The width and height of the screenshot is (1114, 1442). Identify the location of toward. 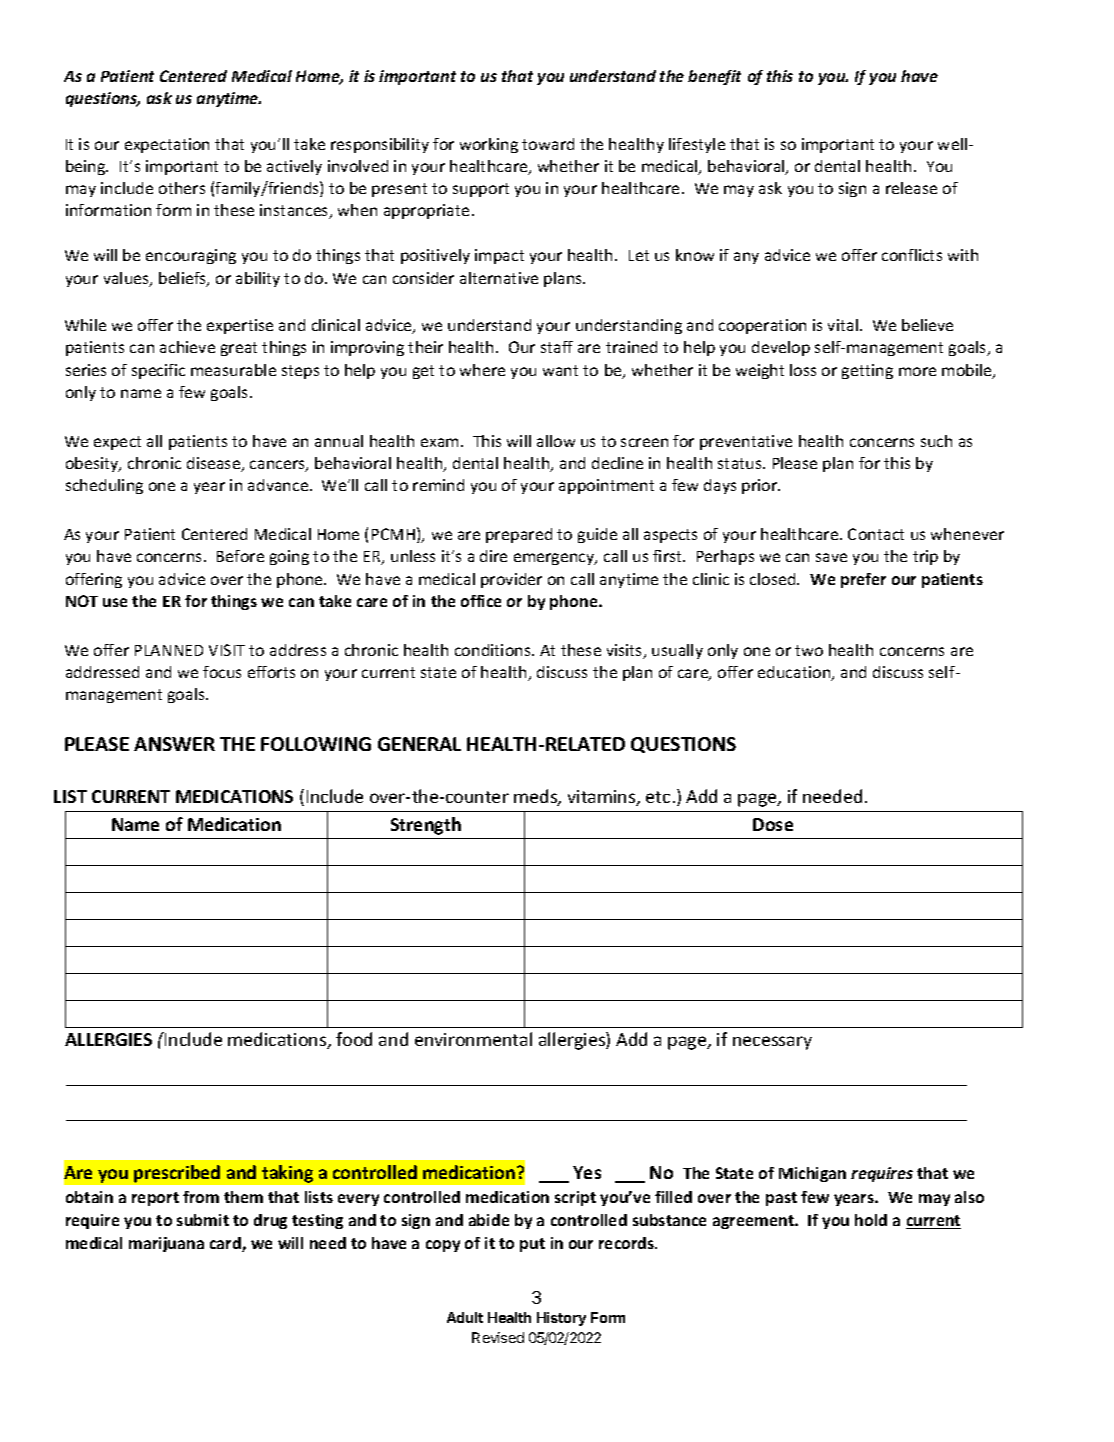
(548, 144).
